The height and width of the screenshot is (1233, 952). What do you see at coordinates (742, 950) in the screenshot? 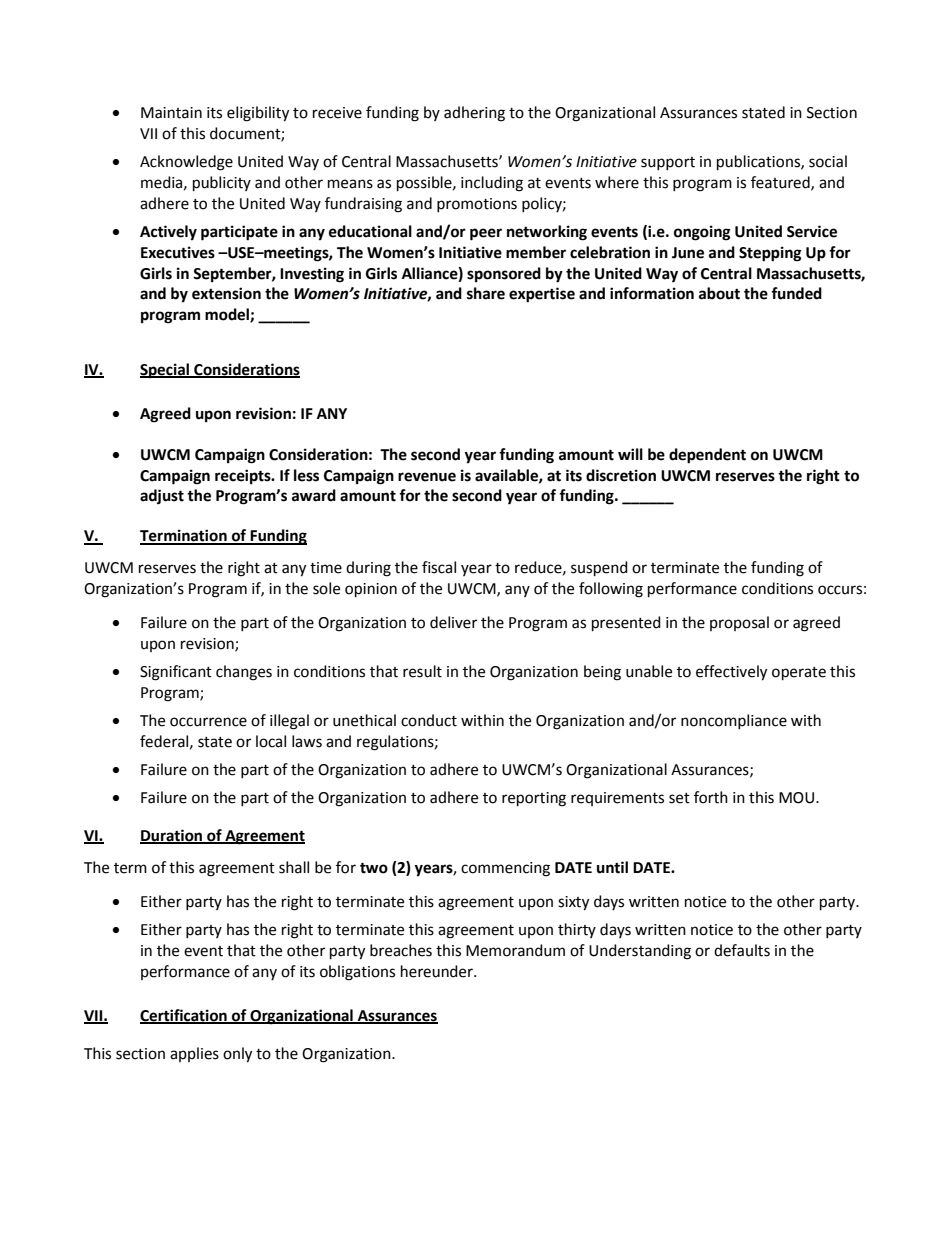
I see `defaults` at bounding box center [742, 950].
